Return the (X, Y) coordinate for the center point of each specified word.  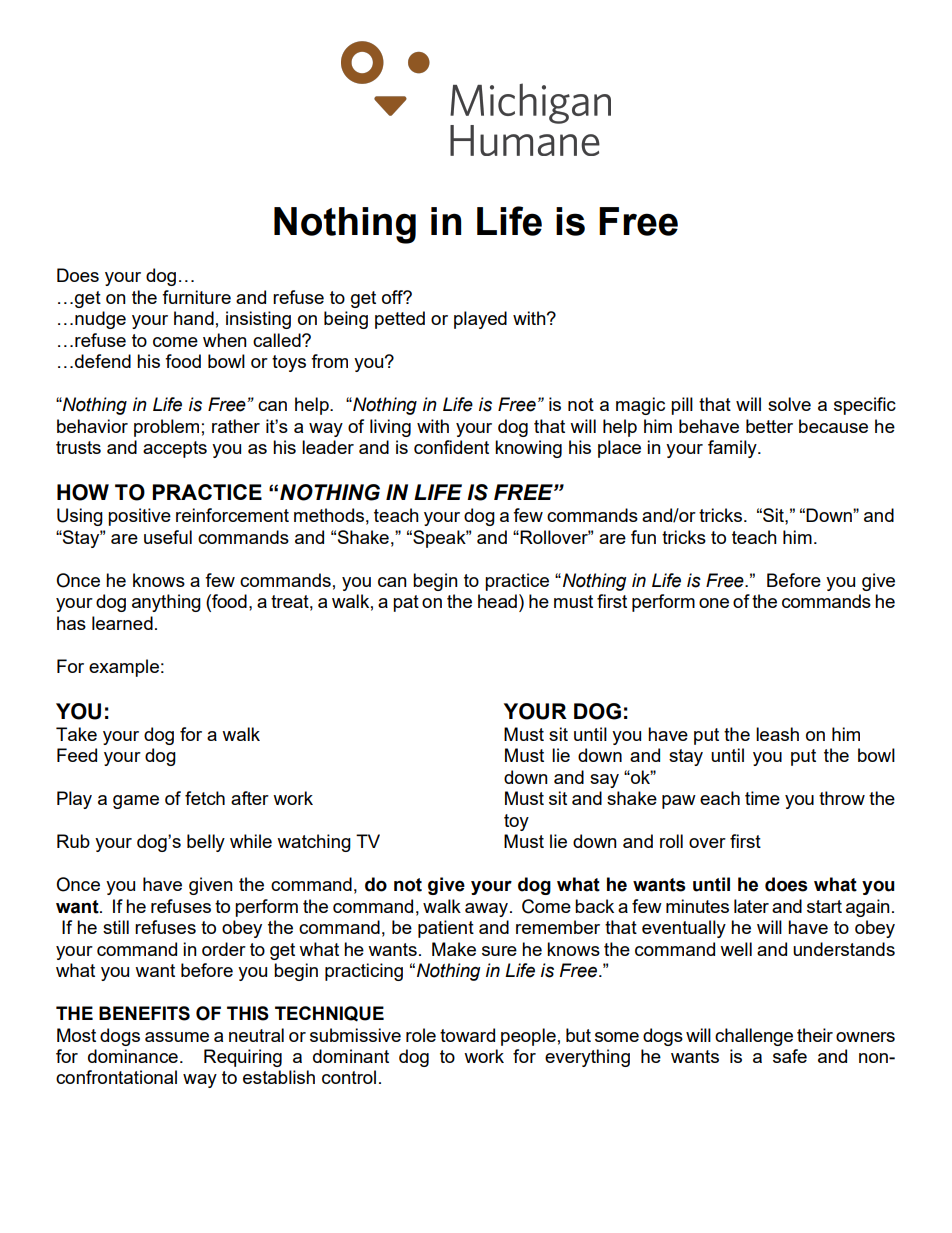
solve (789, 404)
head (497, 601)
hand (194, 318)
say (604, 781)
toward (467, 1035)
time (762, 798)
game (136, 802)
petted (400, 320)
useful (168, 537)
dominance (133, 1056)
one (714, 603)
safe (790, 1056)
